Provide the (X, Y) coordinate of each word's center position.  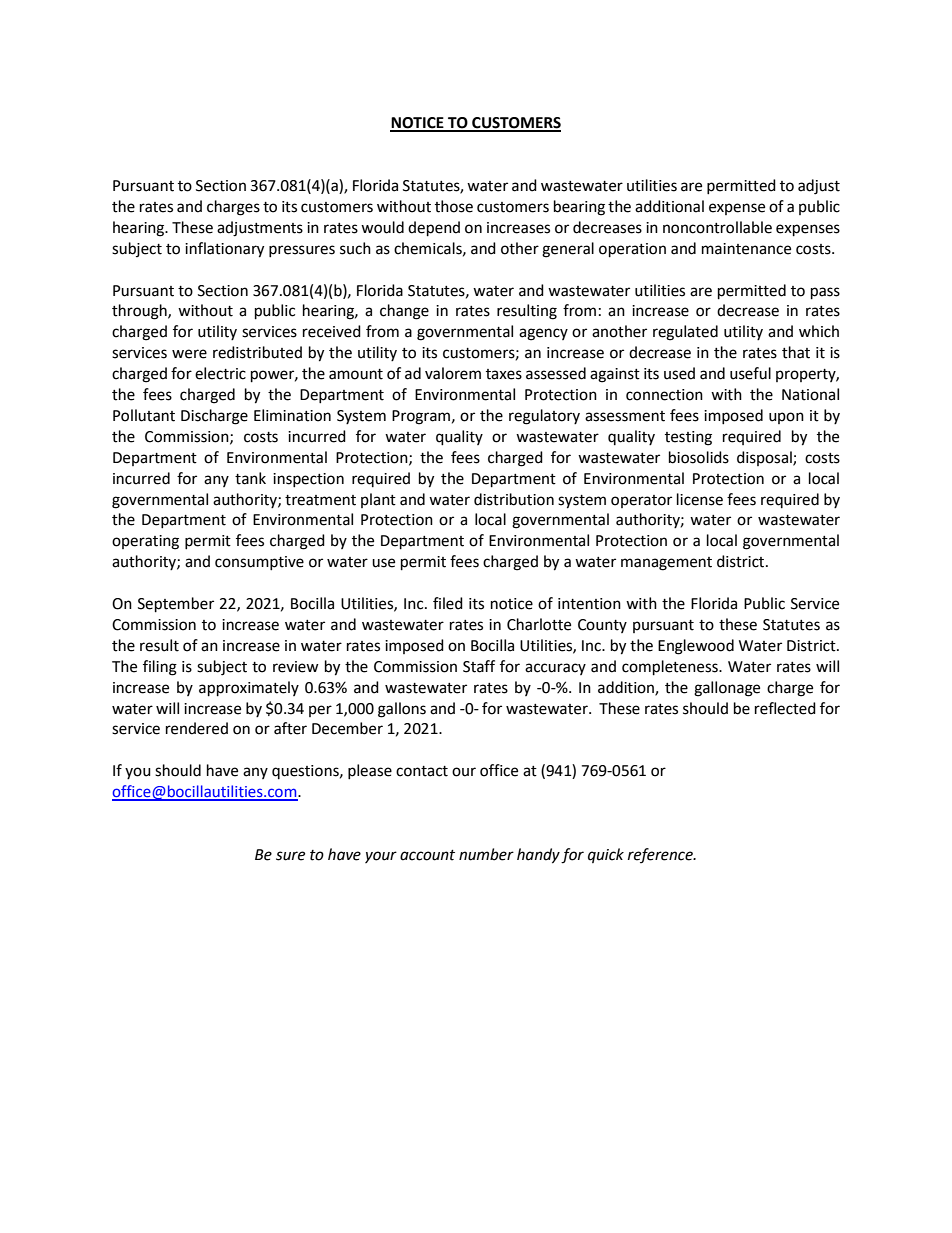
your (381, 857)
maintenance (746, 249)
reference (661, 855)
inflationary (224, 250)
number (486, 854)
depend (434, 229)
